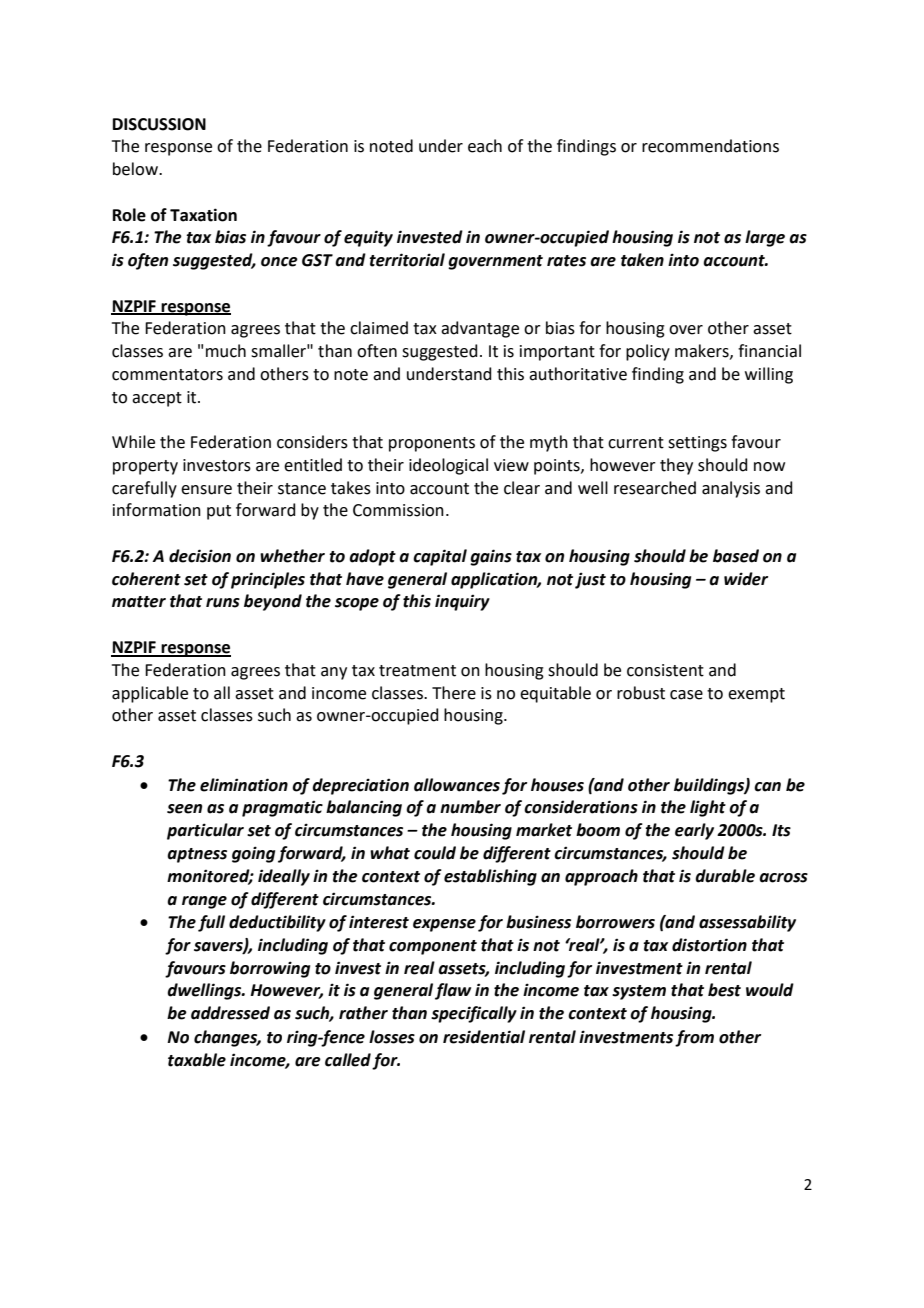 The width and height of the image is (924, 1308). I want to click on addressed, so click(230, 1013).
